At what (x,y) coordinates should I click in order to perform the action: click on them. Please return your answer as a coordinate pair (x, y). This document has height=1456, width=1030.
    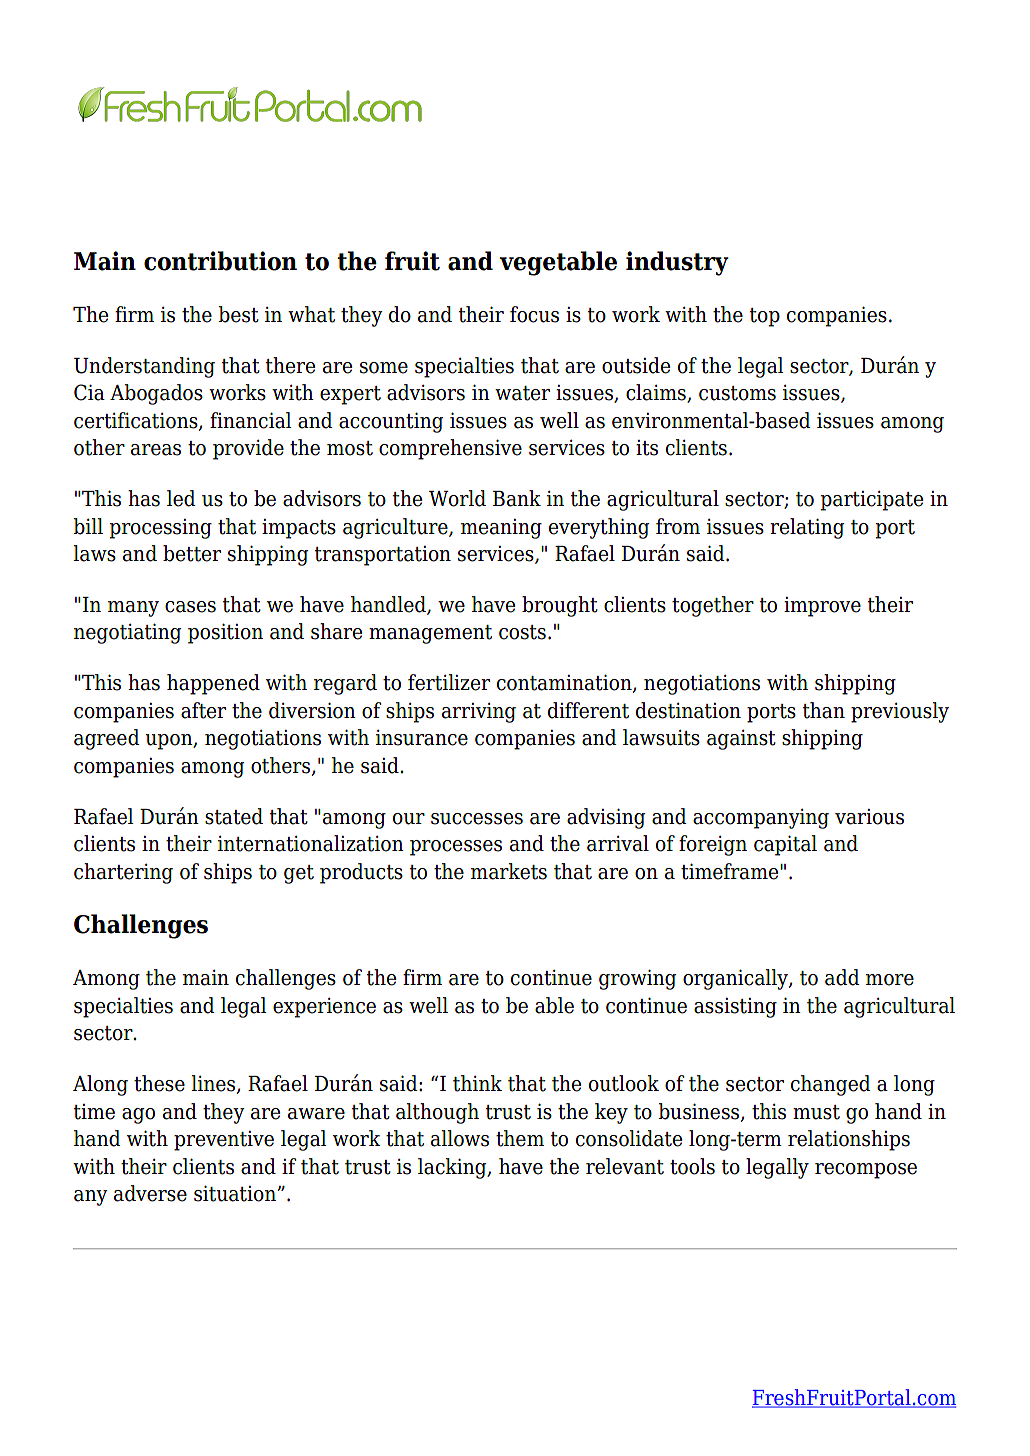
    Looking at the image, I should click on (520, 1138).
